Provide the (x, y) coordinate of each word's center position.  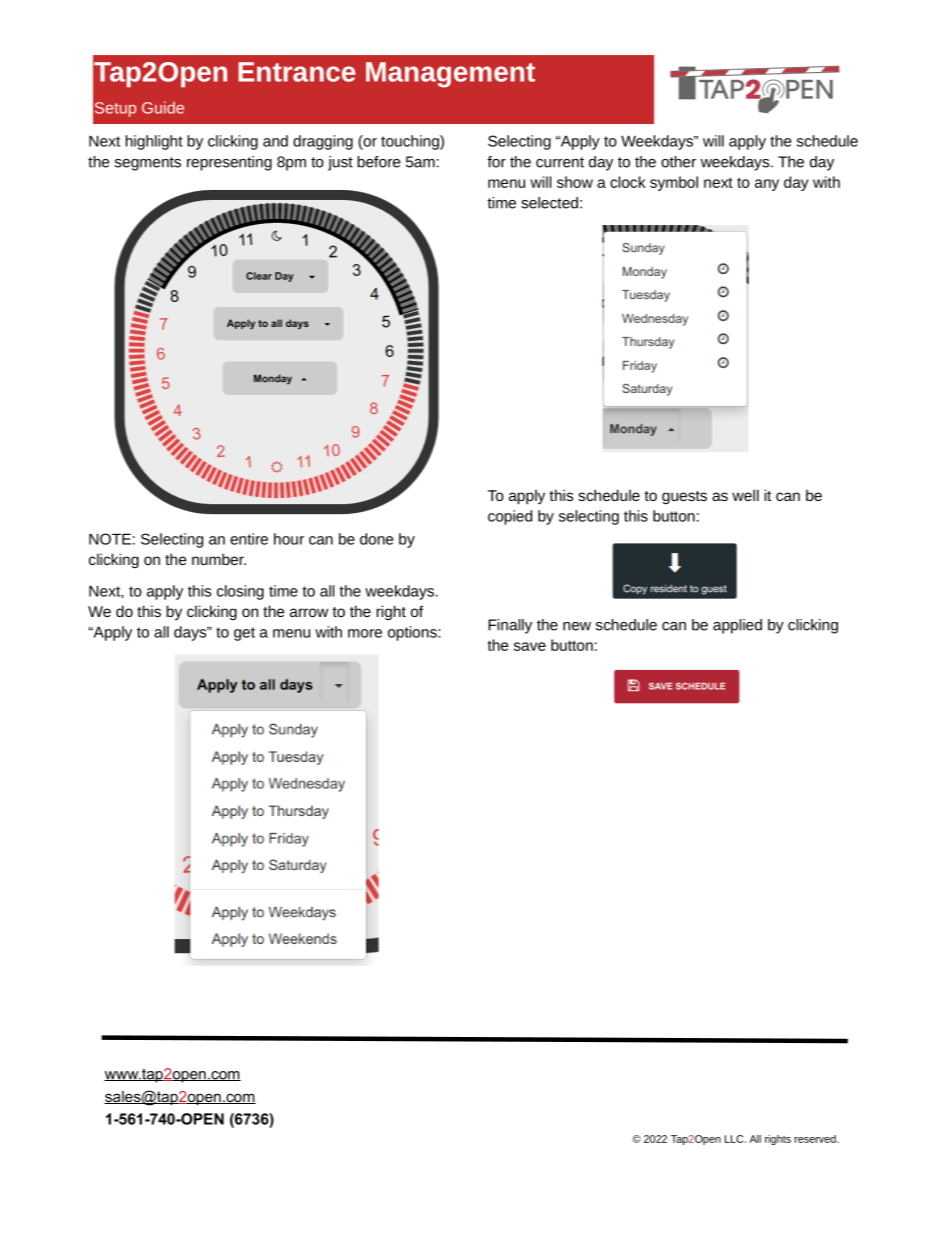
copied (510, 517)
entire (249, 539)
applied (737, 626)
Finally (510, 626)
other (678, 162)
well (745, 495)
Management (450, 75)
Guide (163, 107)
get (244, 634)
